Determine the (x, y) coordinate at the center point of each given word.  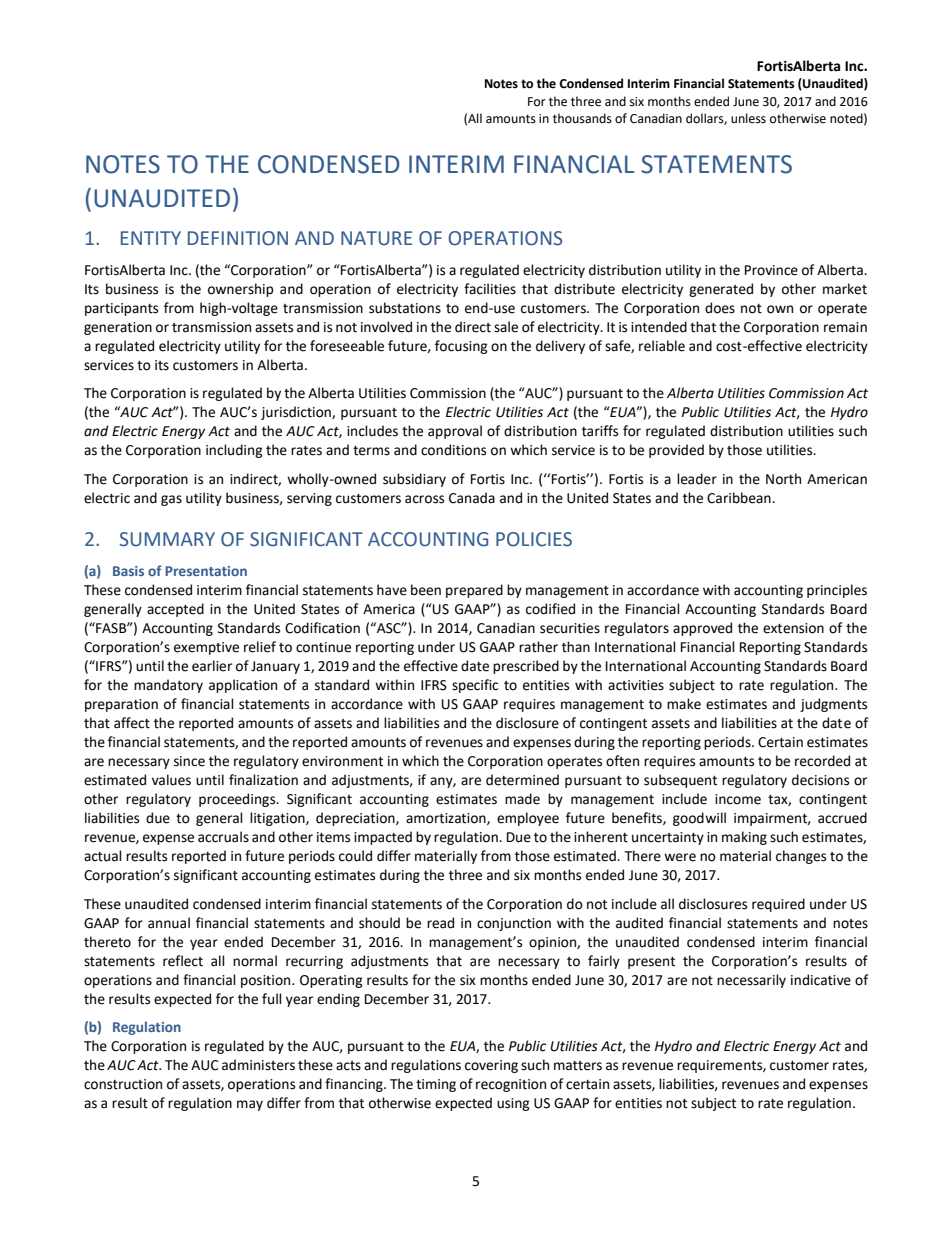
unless (748, 118)
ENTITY (151, 238)
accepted (175, 610)
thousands (582, 118)
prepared (474, 591)
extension (793, 628)
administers (258, 1065)
